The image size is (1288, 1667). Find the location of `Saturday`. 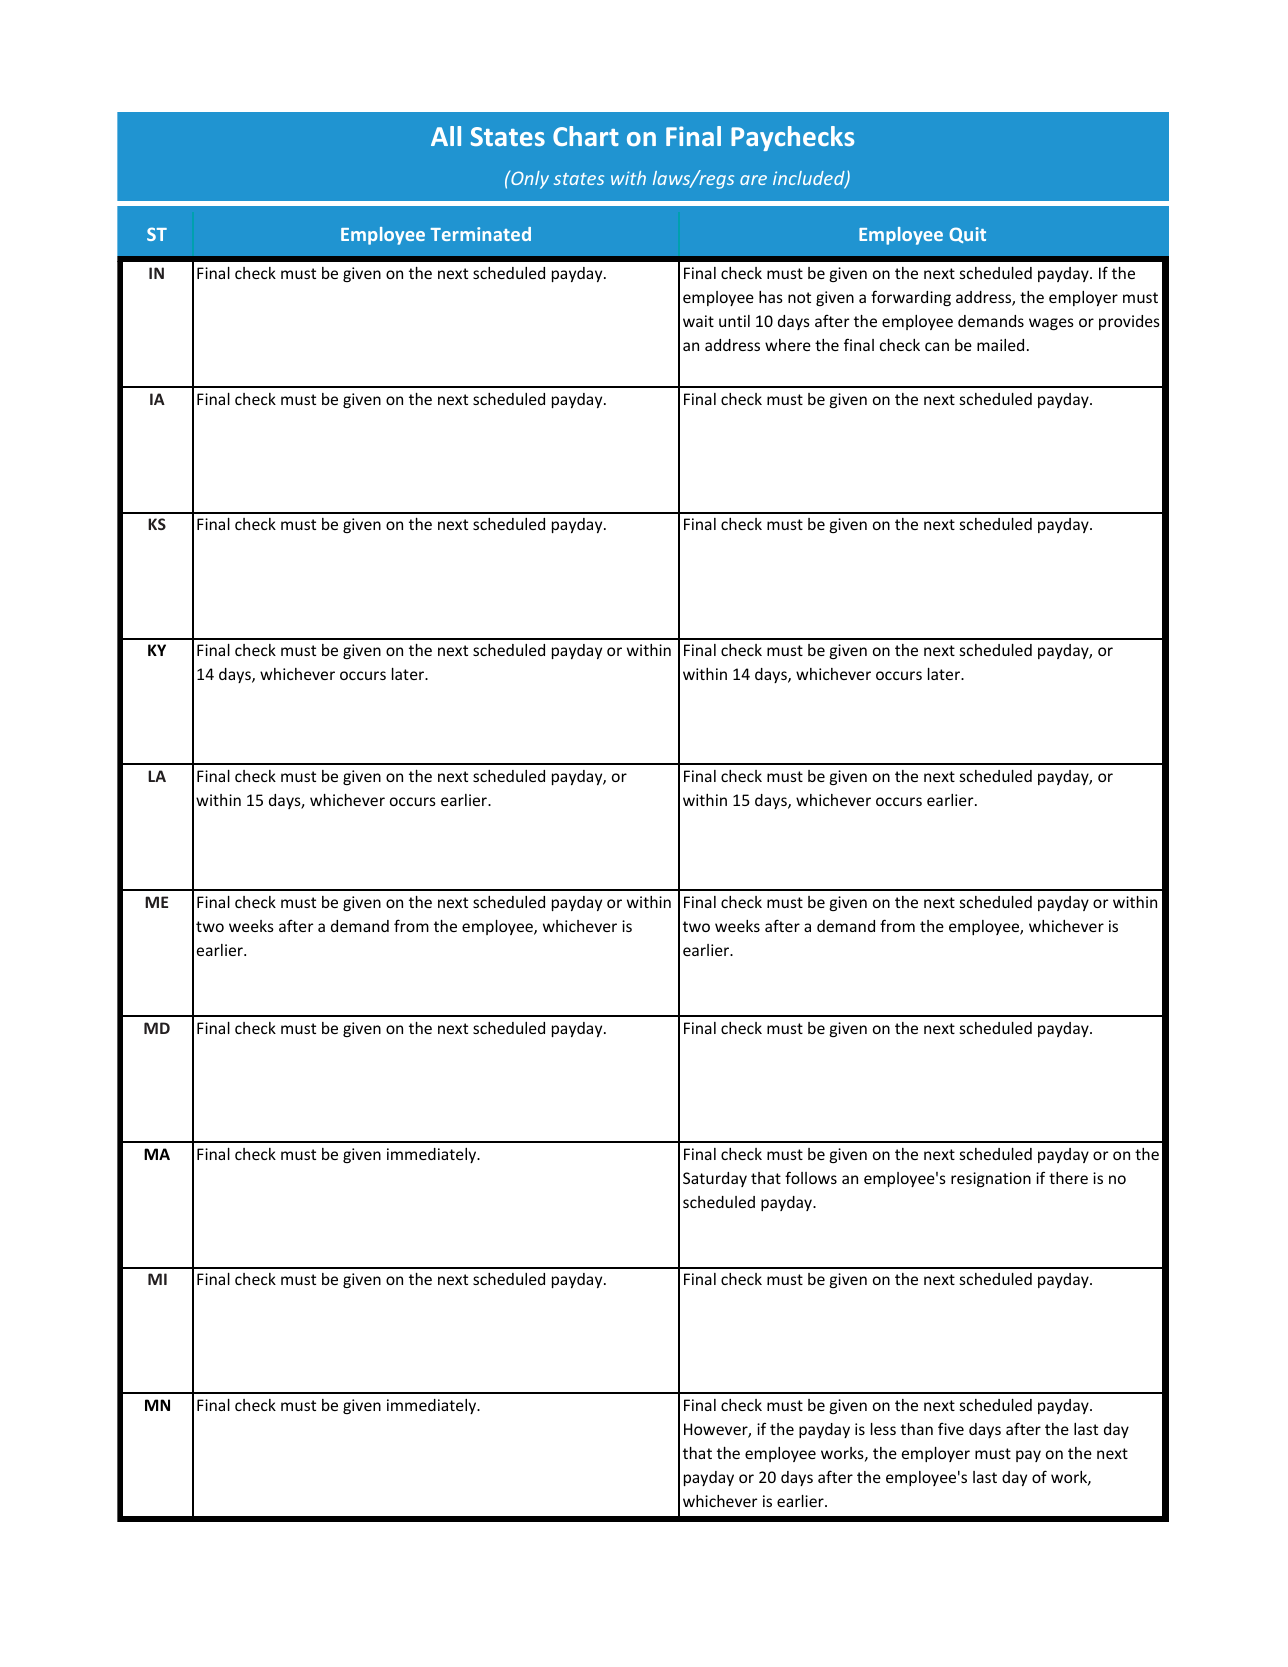

Saturday is located at coordinates (715, 1179).
